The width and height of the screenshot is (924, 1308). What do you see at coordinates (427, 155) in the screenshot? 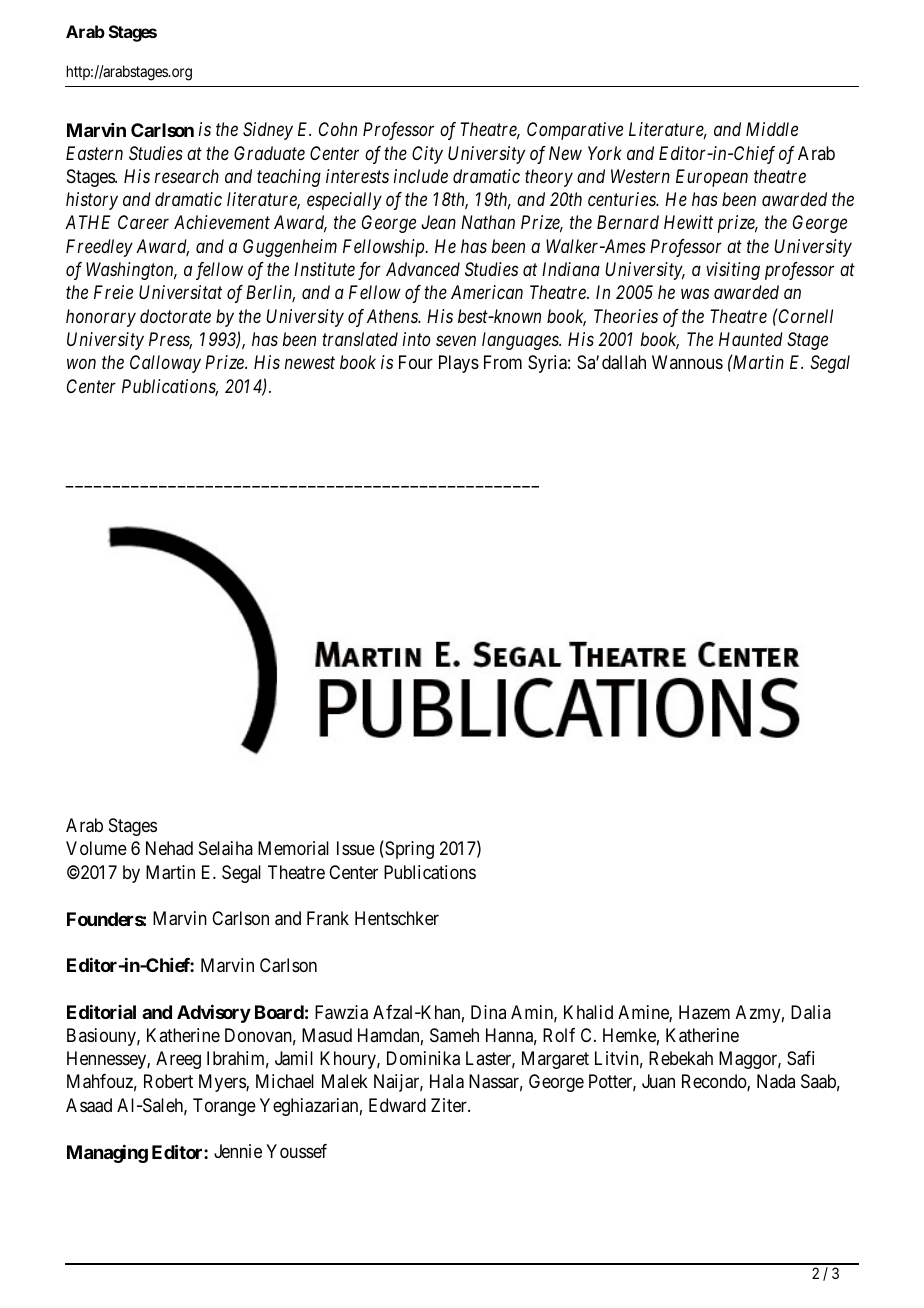
I see `City` at bounding box center [427, 155].
